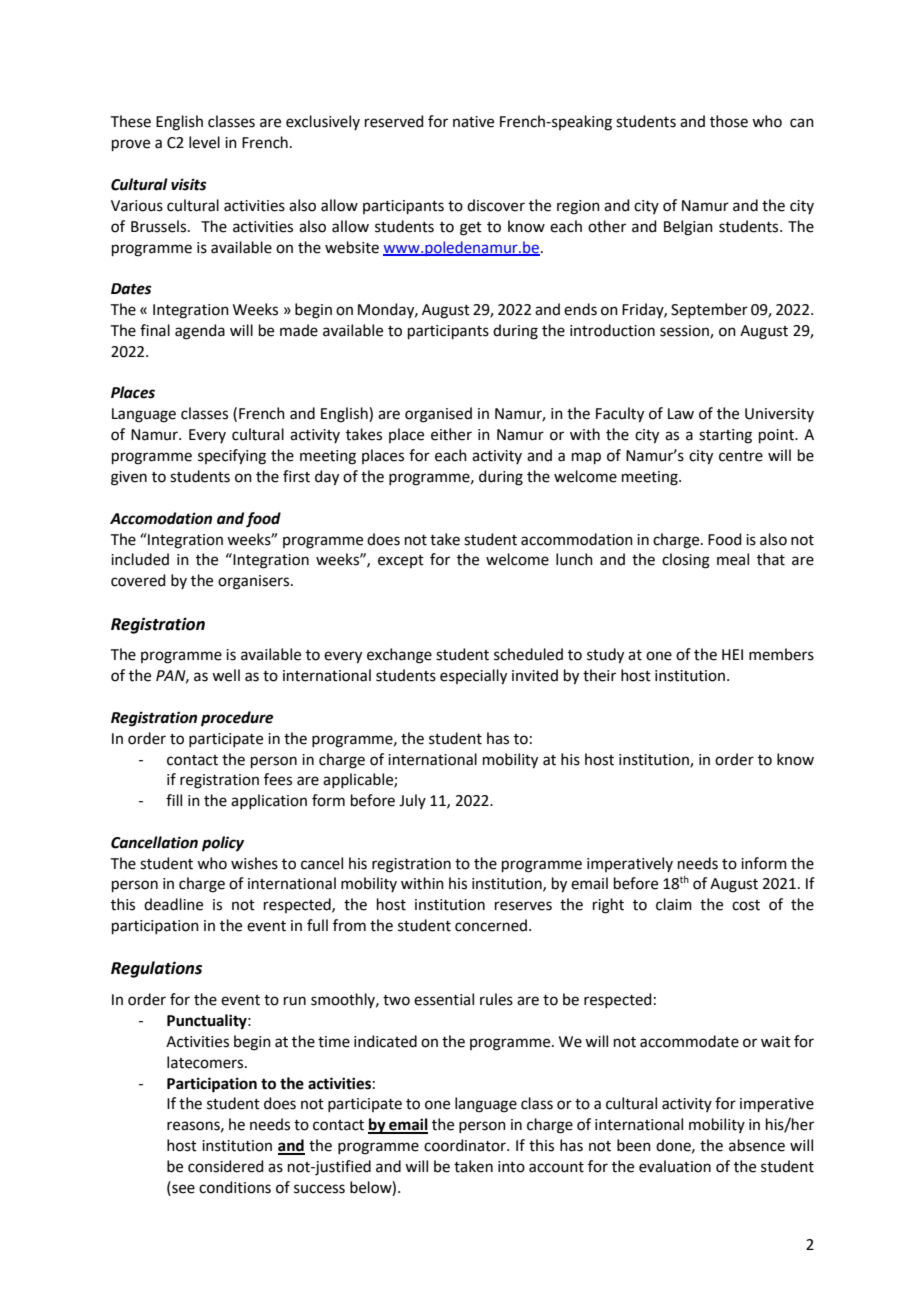  I want to click on considered, so click(226, 1166).
